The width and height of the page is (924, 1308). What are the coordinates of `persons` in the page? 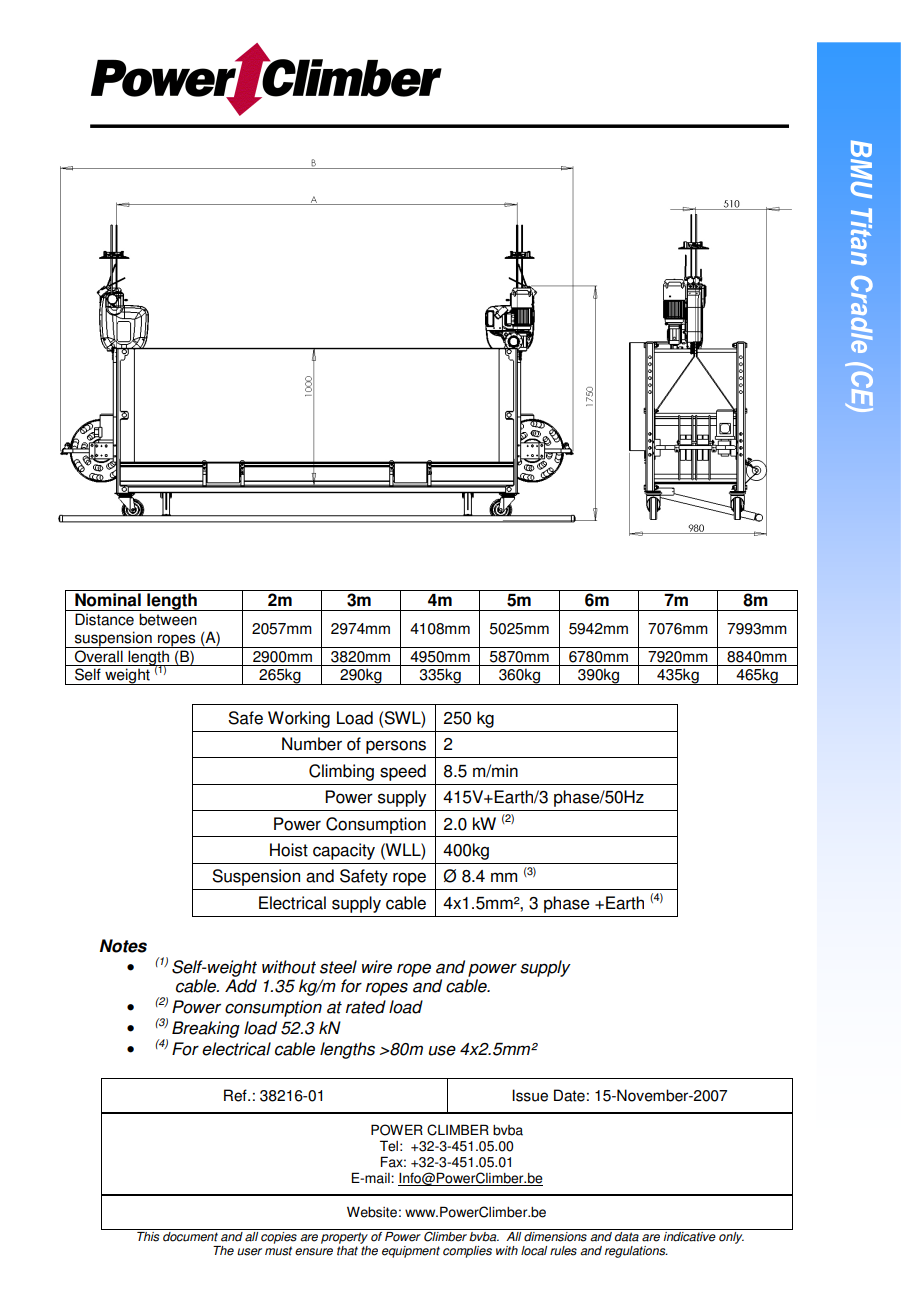 It's located at (396, 747).
